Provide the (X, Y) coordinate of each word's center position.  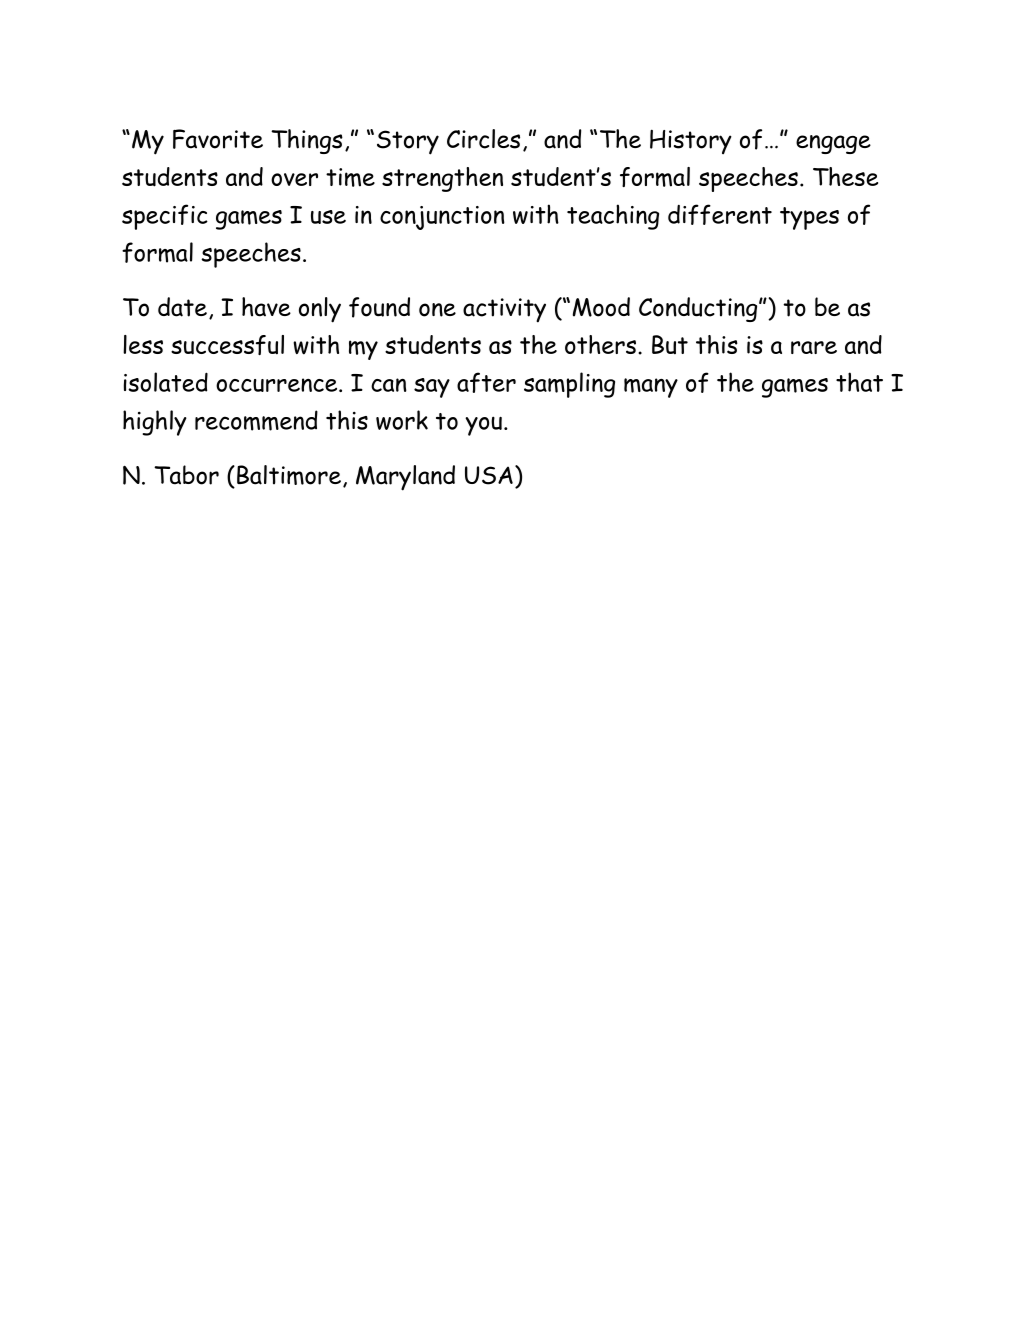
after (486, 382)
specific (165, 217)
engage (833, 144)
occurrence (278, 385)
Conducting (699, 309)
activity (504, 310)
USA (489, 475)
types (809, 218)
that (859, 382)
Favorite (218, 139)
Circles (483, 139)
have (266, 307)
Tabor (186, 475)
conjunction (442, 218)
